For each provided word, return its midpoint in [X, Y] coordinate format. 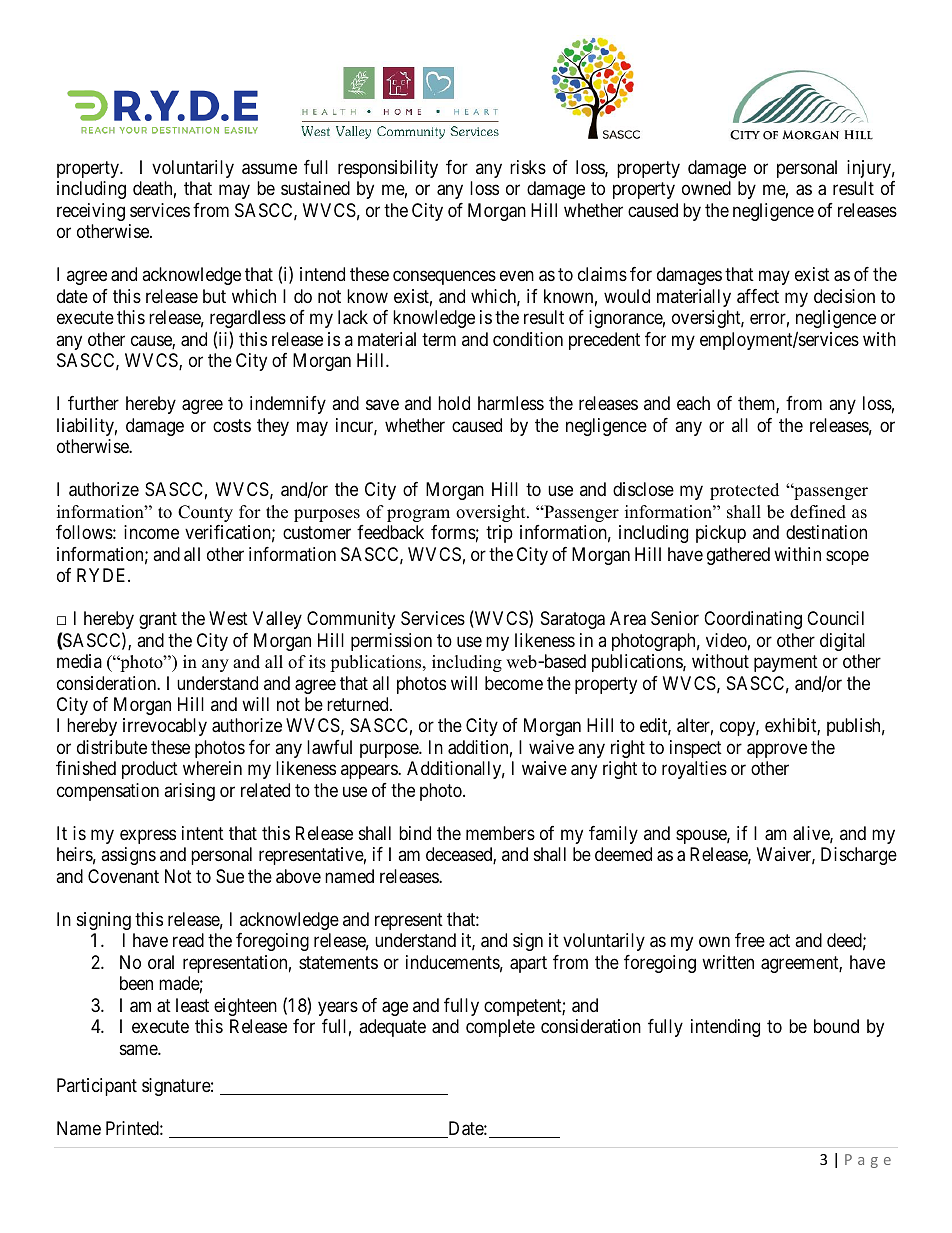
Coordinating [753, 620]
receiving [91, 212]
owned [706, 188]
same [139, 1049]
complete [500, 1028]
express [148, 836]
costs [232, 425]
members [500, 833]
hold [454, 403]
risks [528, 167]
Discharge [859, 856]
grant [158, 620]
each [693, 403]
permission [391, 642]
